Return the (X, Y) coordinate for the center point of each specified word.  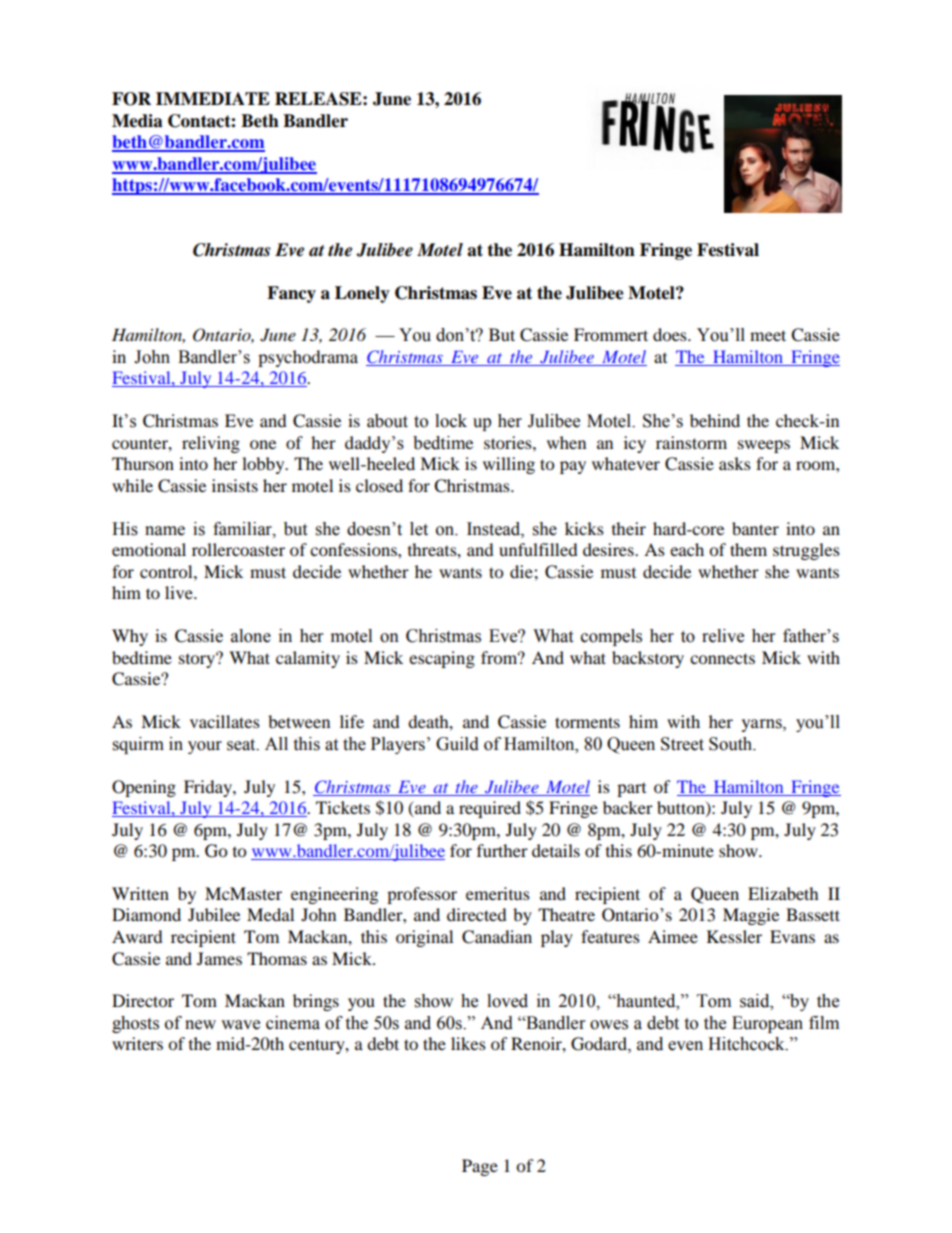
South (732, 744)
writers (137, 1043)
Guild (457, 744)
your (205, 747)
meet (768, 335)
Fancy (291, 294)
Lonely (362, 294)
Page (480, 1167)
